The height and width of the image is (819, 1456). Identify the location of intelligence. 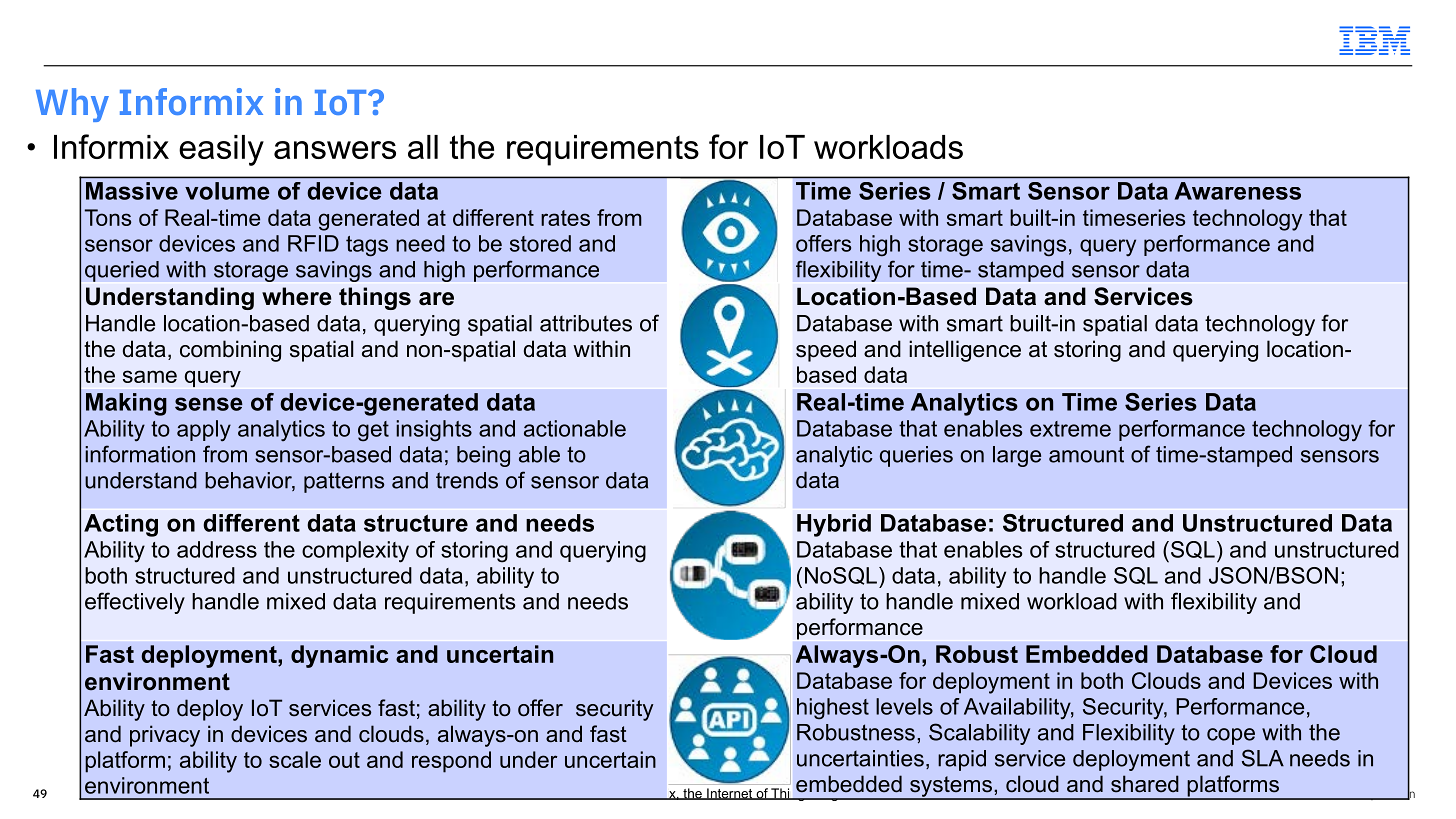
(965, 351).
